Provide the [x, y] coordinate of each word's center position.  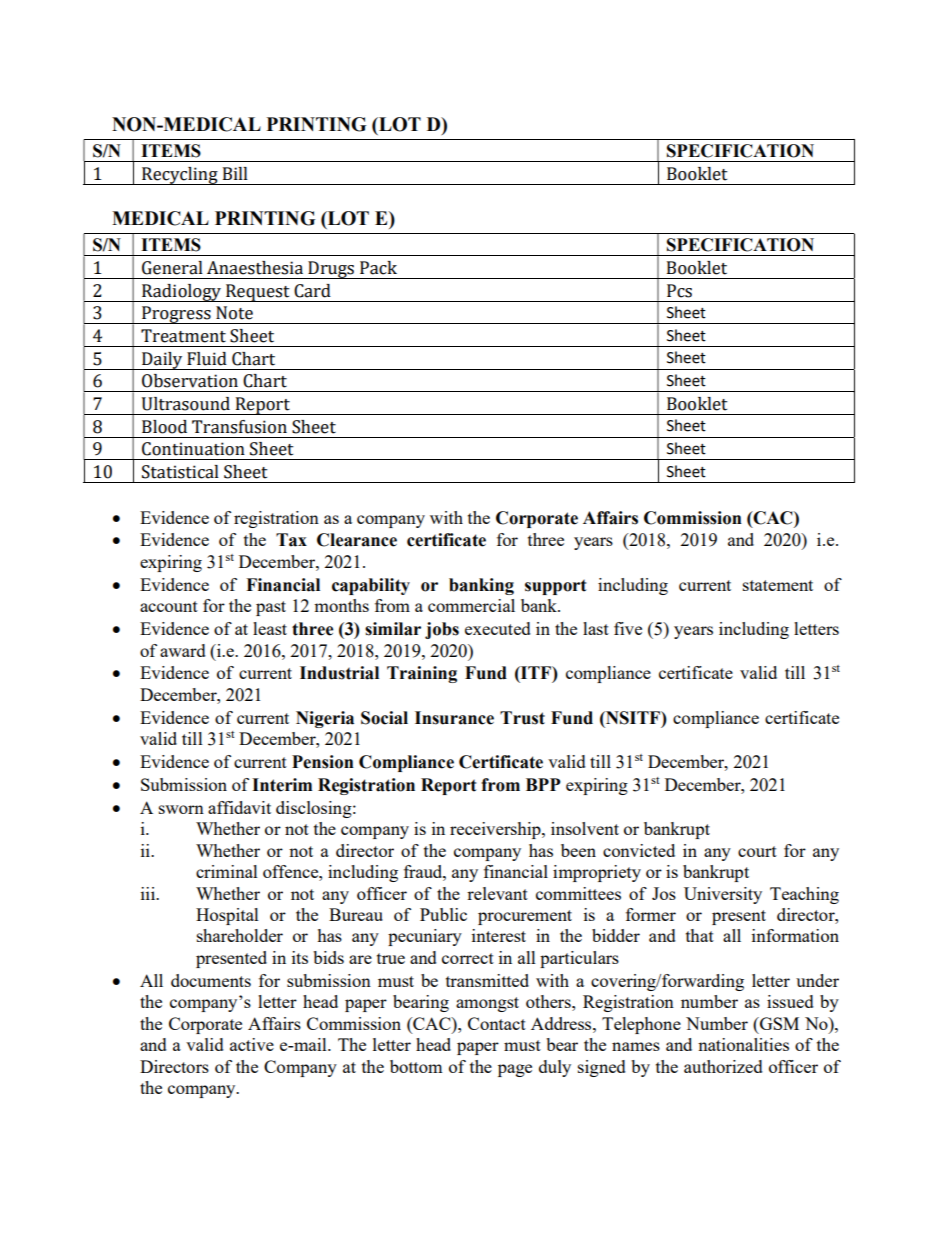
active [252, 1044]
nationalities [743, 1044]
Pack [378, 268]
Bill [235, 173]
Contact [497, 1023]
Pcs [679, 291]
